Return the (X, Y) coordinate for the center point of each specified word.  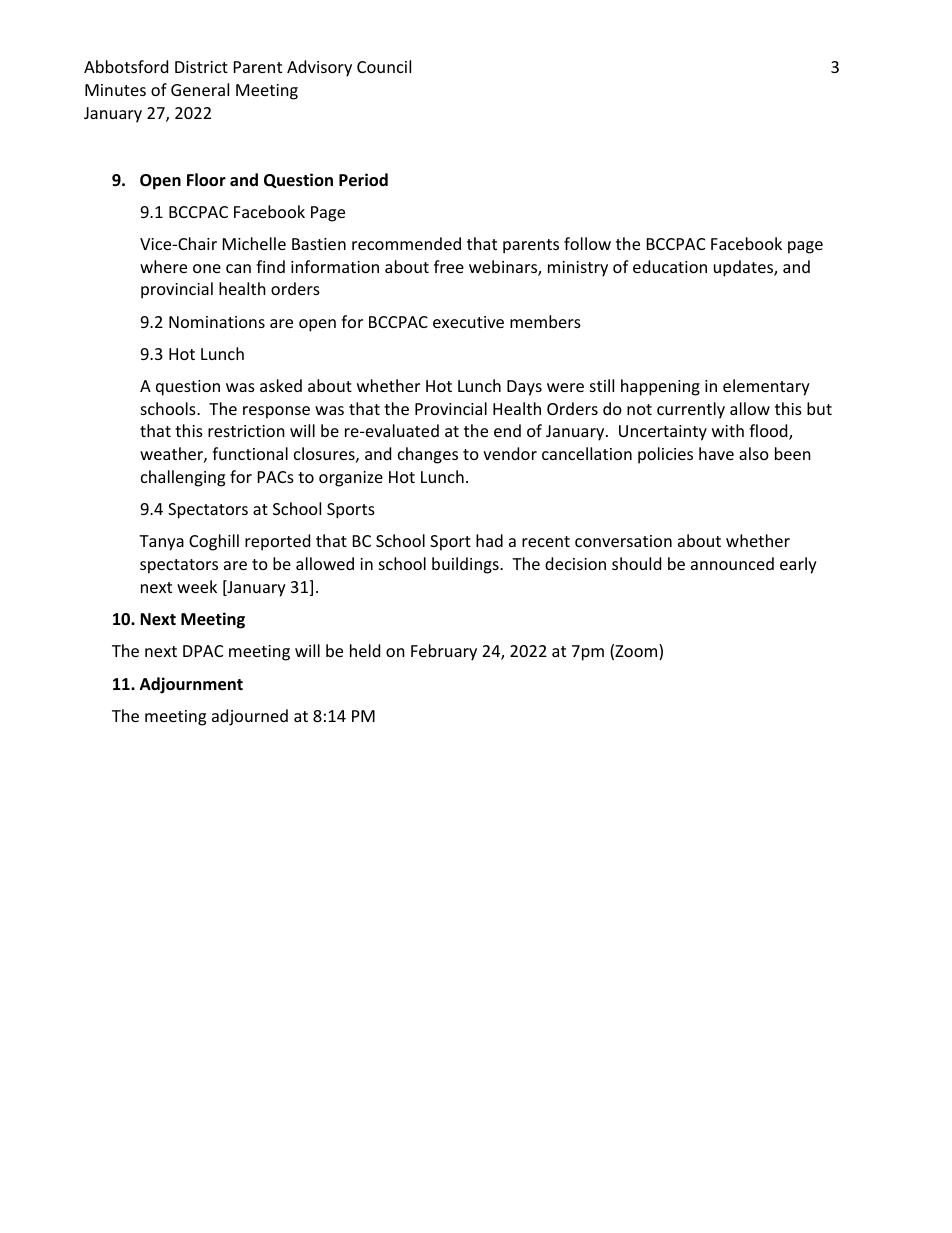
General (200, 89)
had (489, 540)
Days (524, 388)
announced (732, 563)
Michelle (254, 243)
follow (587, 243)
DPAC (203, 651)
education (670, 266)
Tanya (161, 543)
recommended (406, 243)
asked (281, 385)
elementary (766, 387)
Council (384, 66)
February (444, 652)
